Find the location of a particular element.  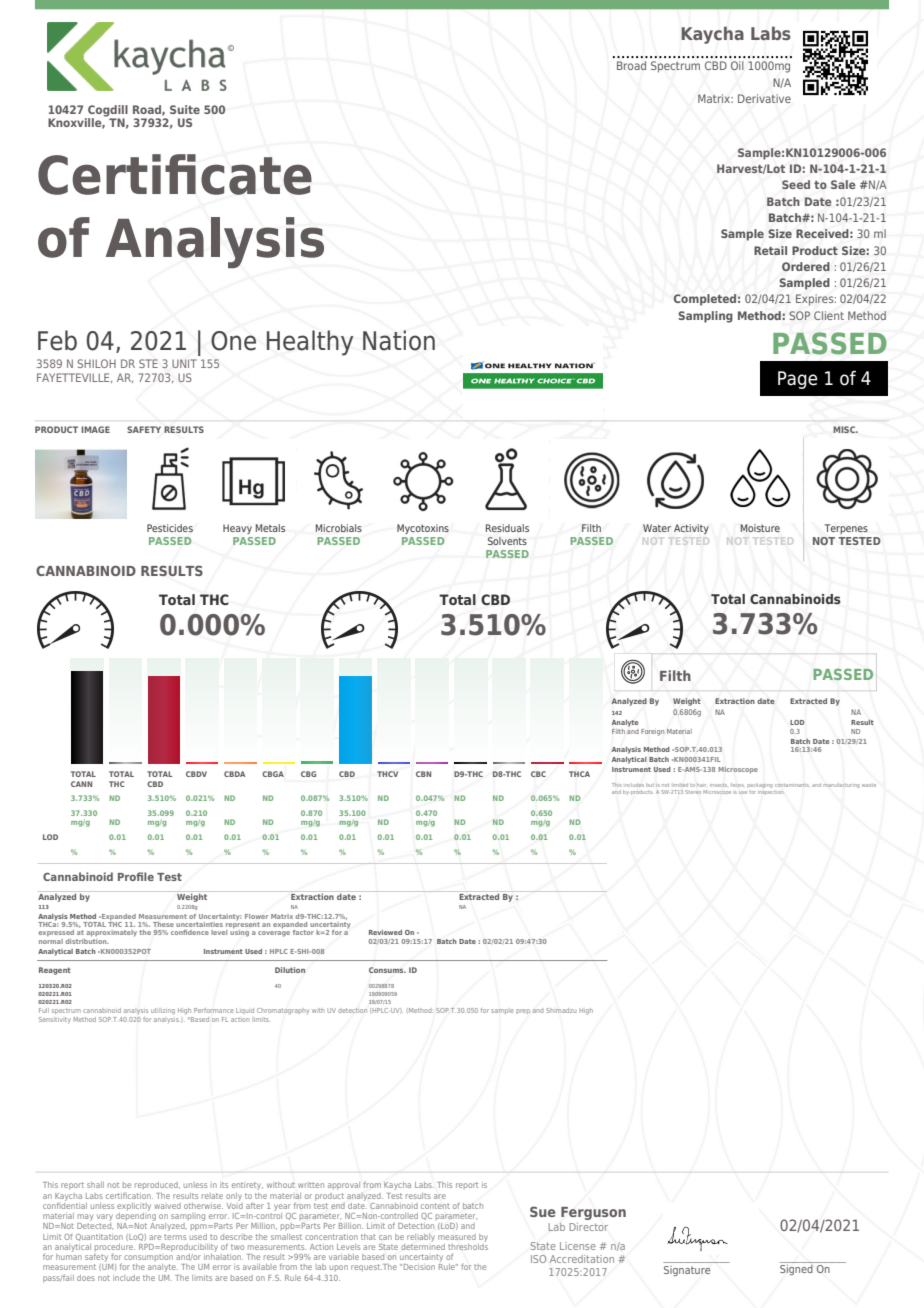

Derivative is located at coordinates (764, 98).
